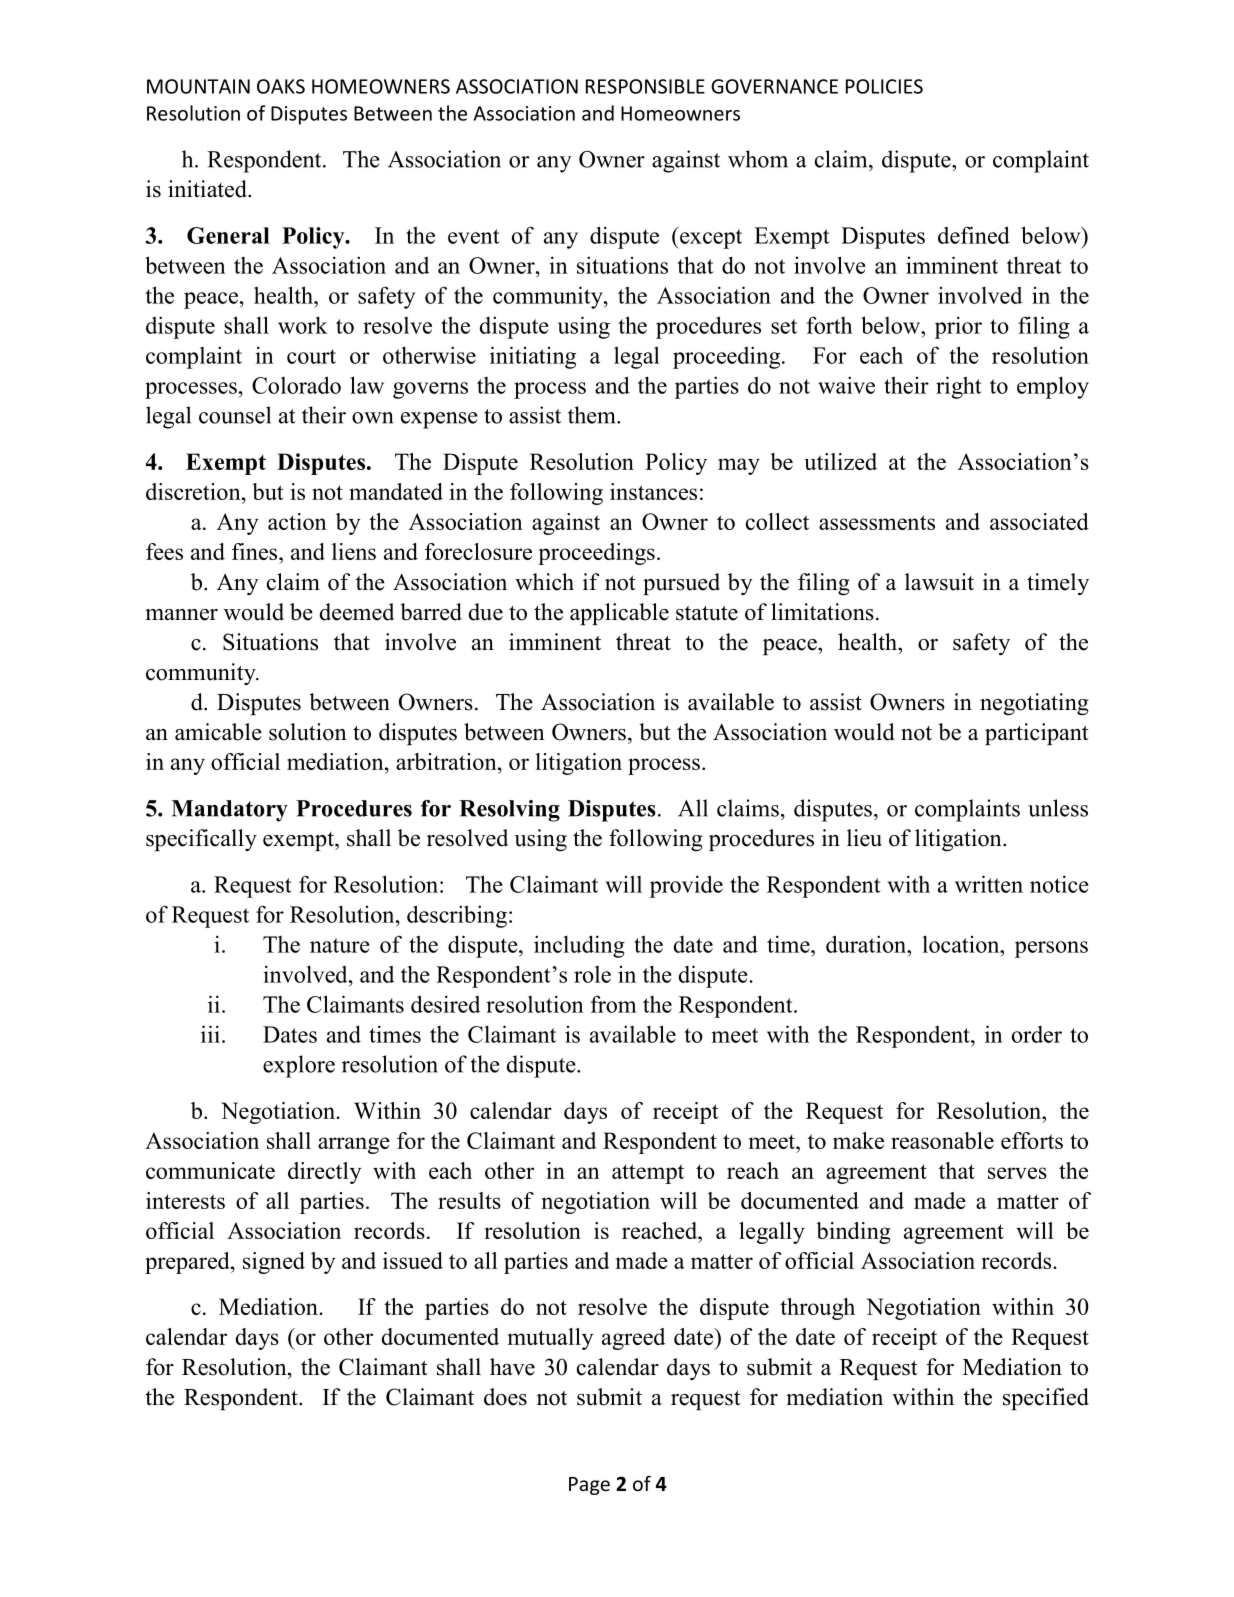  What do you see at coordinates (509, 811) in the document?
I see `Resolving` at bounding box center [509, 811].
